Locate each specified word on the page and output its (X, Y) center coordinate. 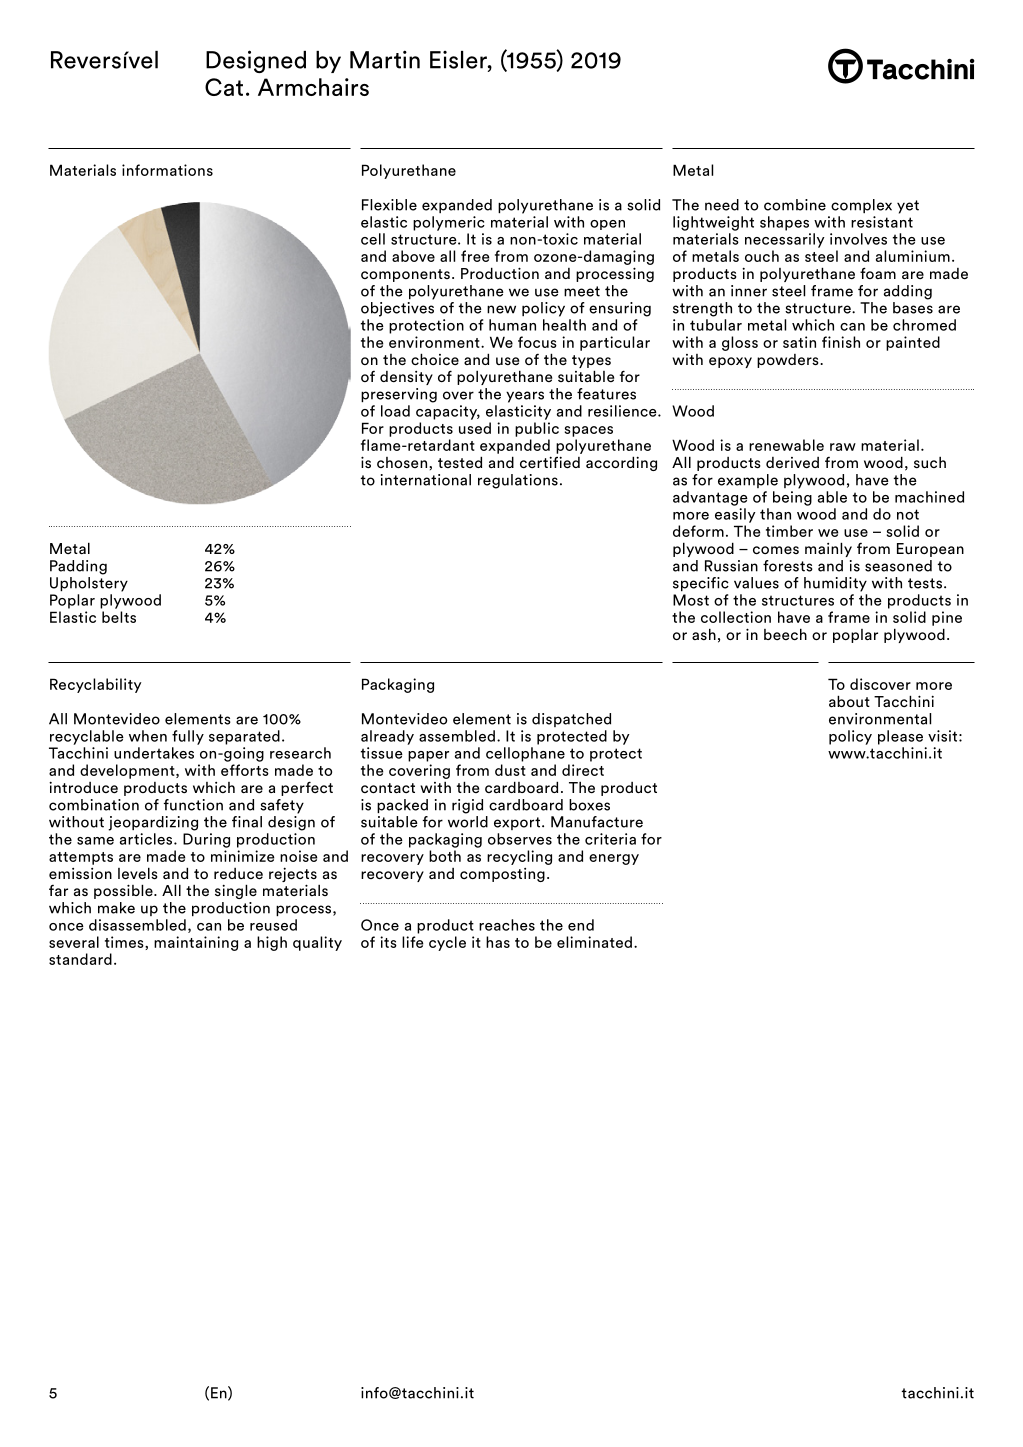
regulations (518, 481)
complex (861, 206)
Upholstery (89, 584)
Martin (385, 59)
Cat (224, 87)
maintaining (196, 943)
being (792, 498)
